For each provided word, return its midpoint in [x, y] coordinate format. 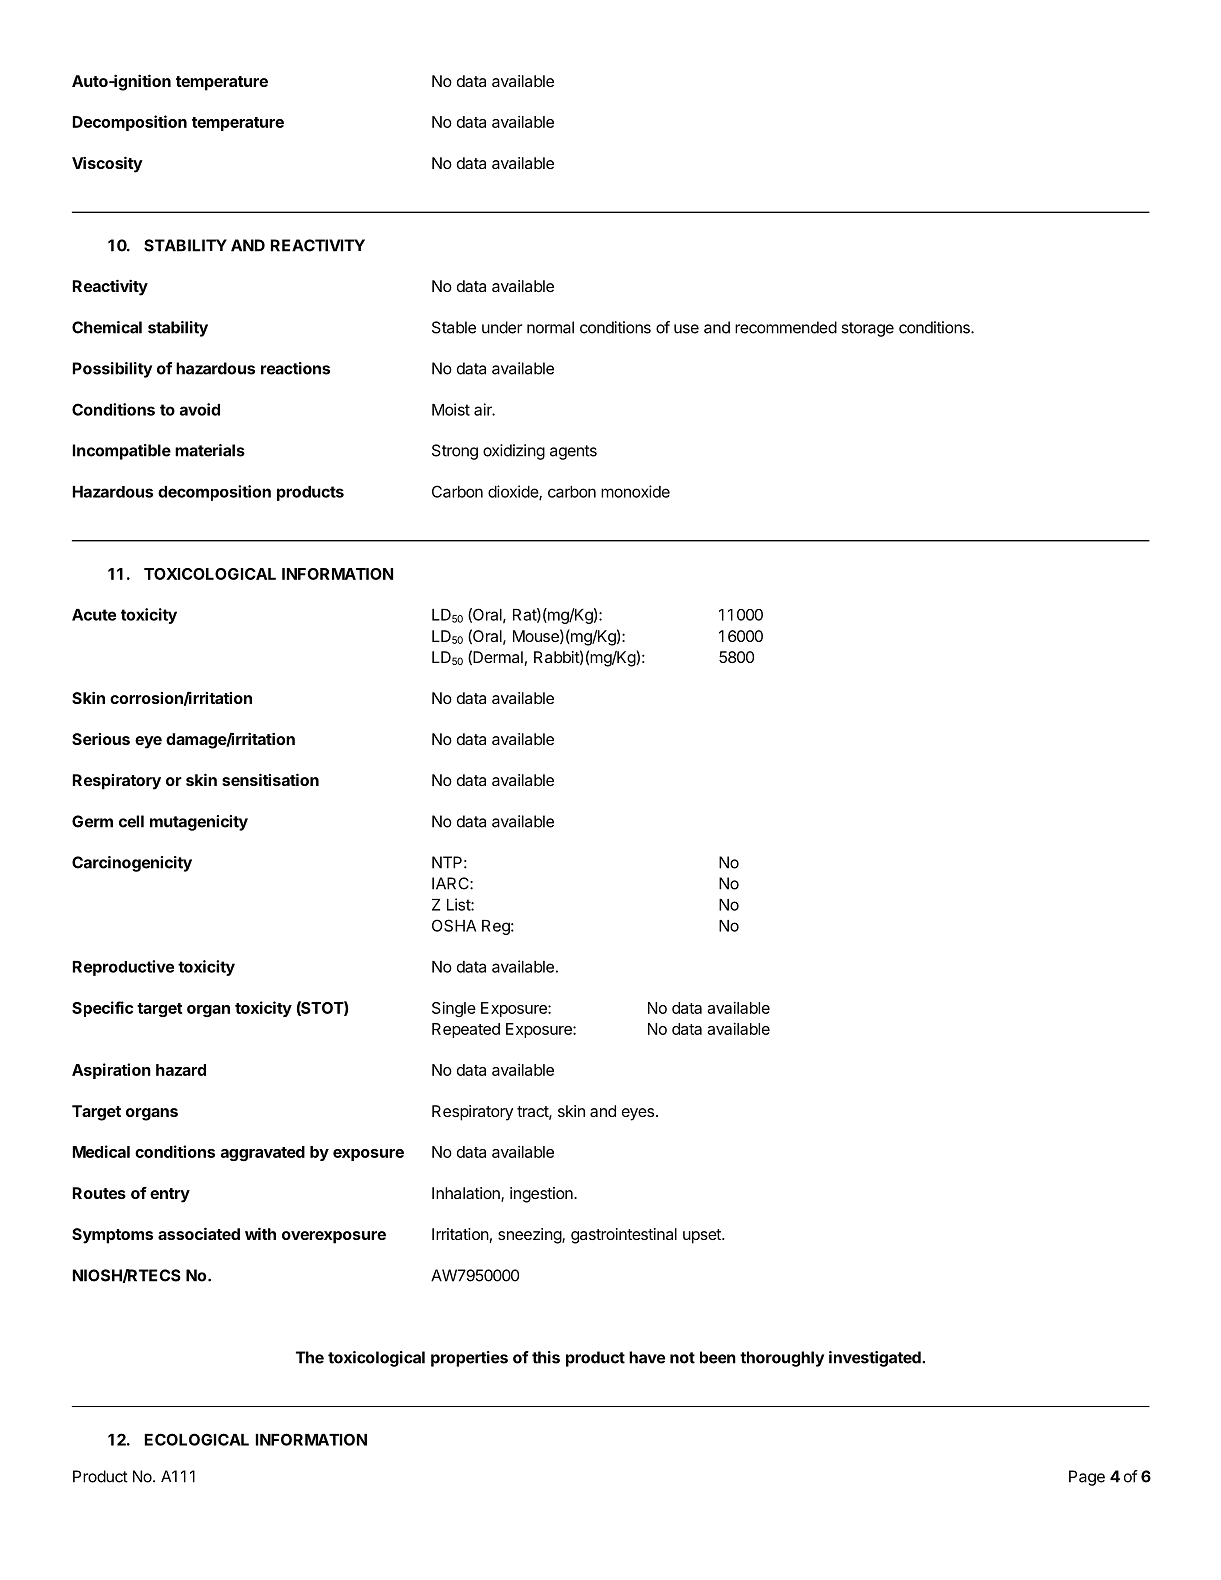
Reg [497, 927]
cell [131, 821]
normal [550, 327]
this [546, 1357]
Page [1087, 1478]
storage [867, 329]
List [459, 904]
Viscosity [107, 164]
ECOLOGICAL [197, 1439]
